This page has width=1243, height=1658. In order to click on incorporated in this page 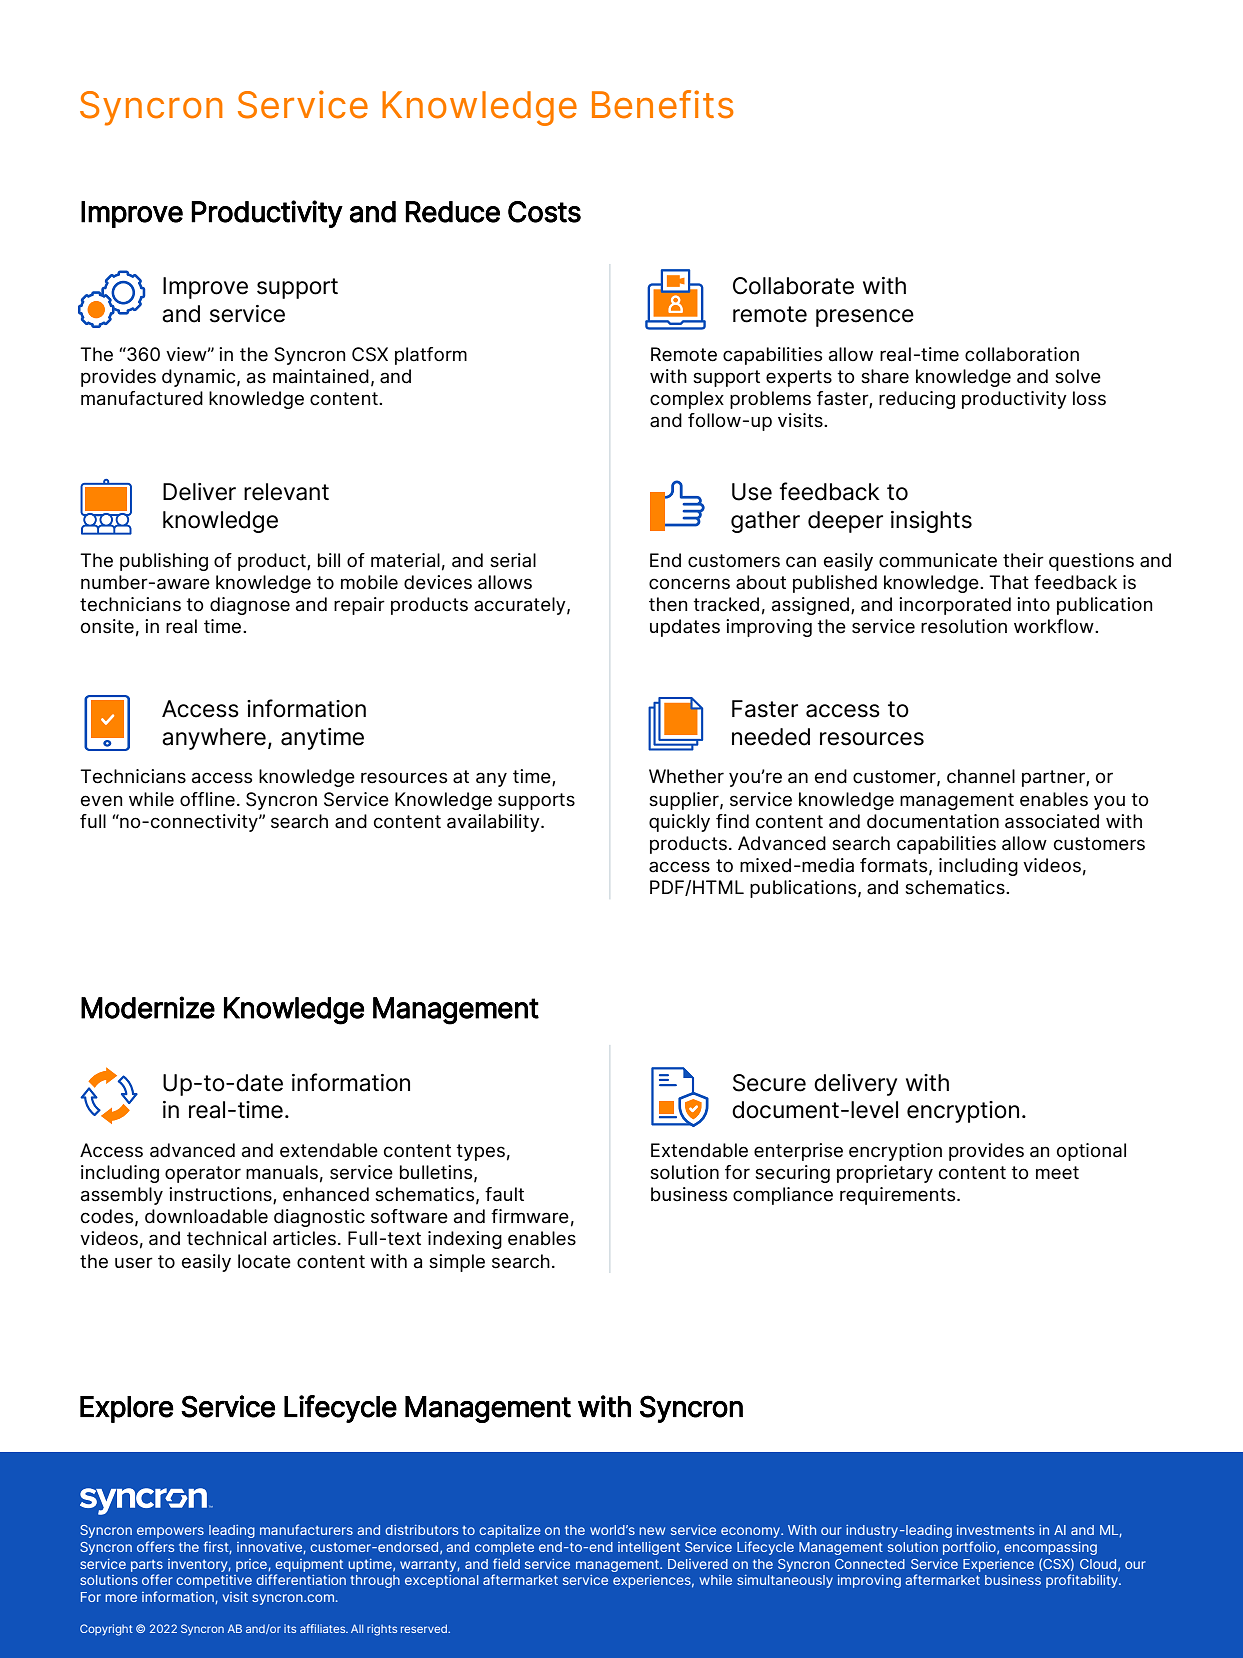, I will do `click(955, 606)`.
